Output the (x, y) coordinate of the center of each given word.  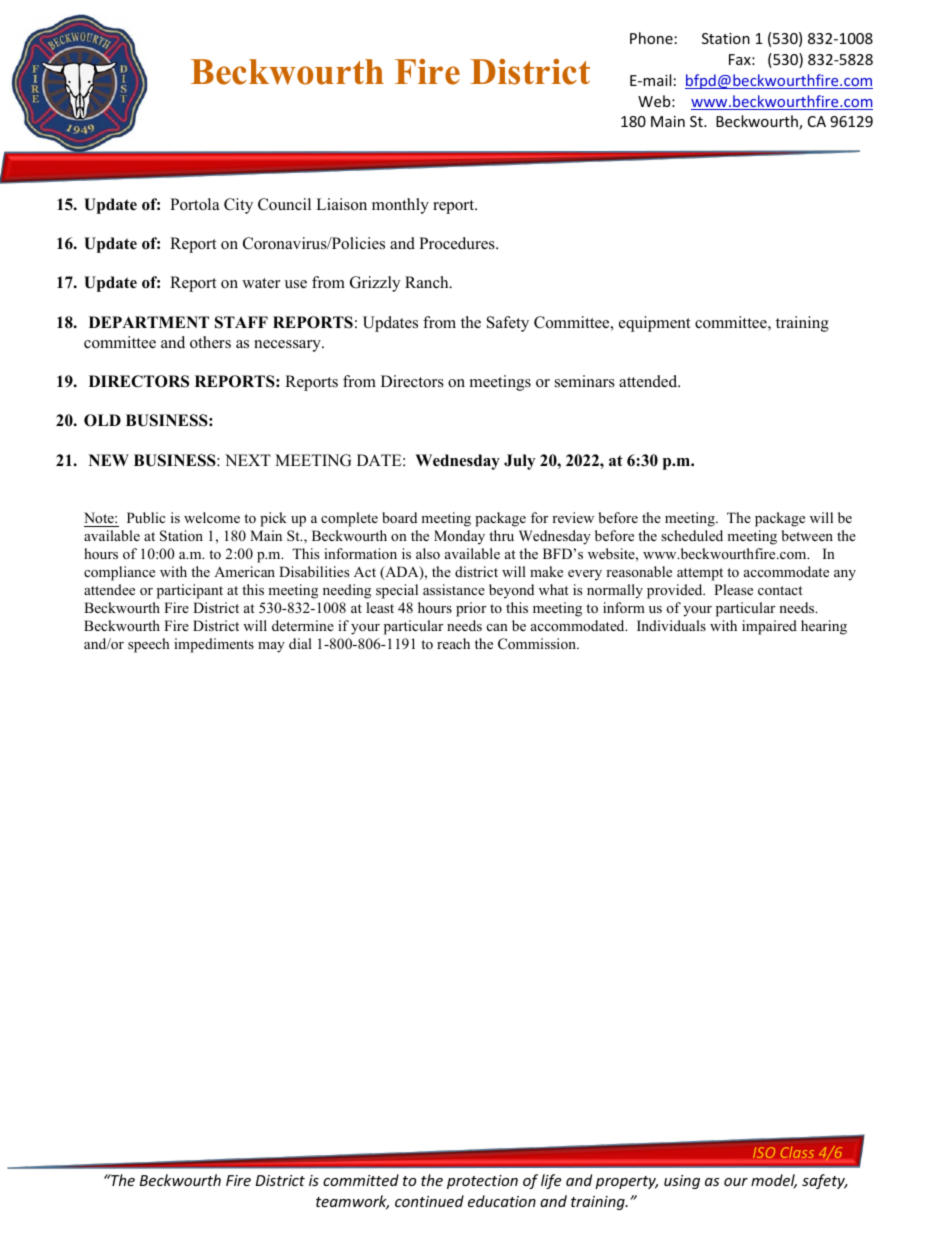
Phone (651, 38)
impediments (214, 645)
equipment (654, 324)
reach (453, 643)
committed (361, 1180)
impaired (769, 627)
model (774, 1181)
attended (649, 381)
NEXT (248, 460)
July (519, 462)
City (238, 206)
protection (482, 1182)
